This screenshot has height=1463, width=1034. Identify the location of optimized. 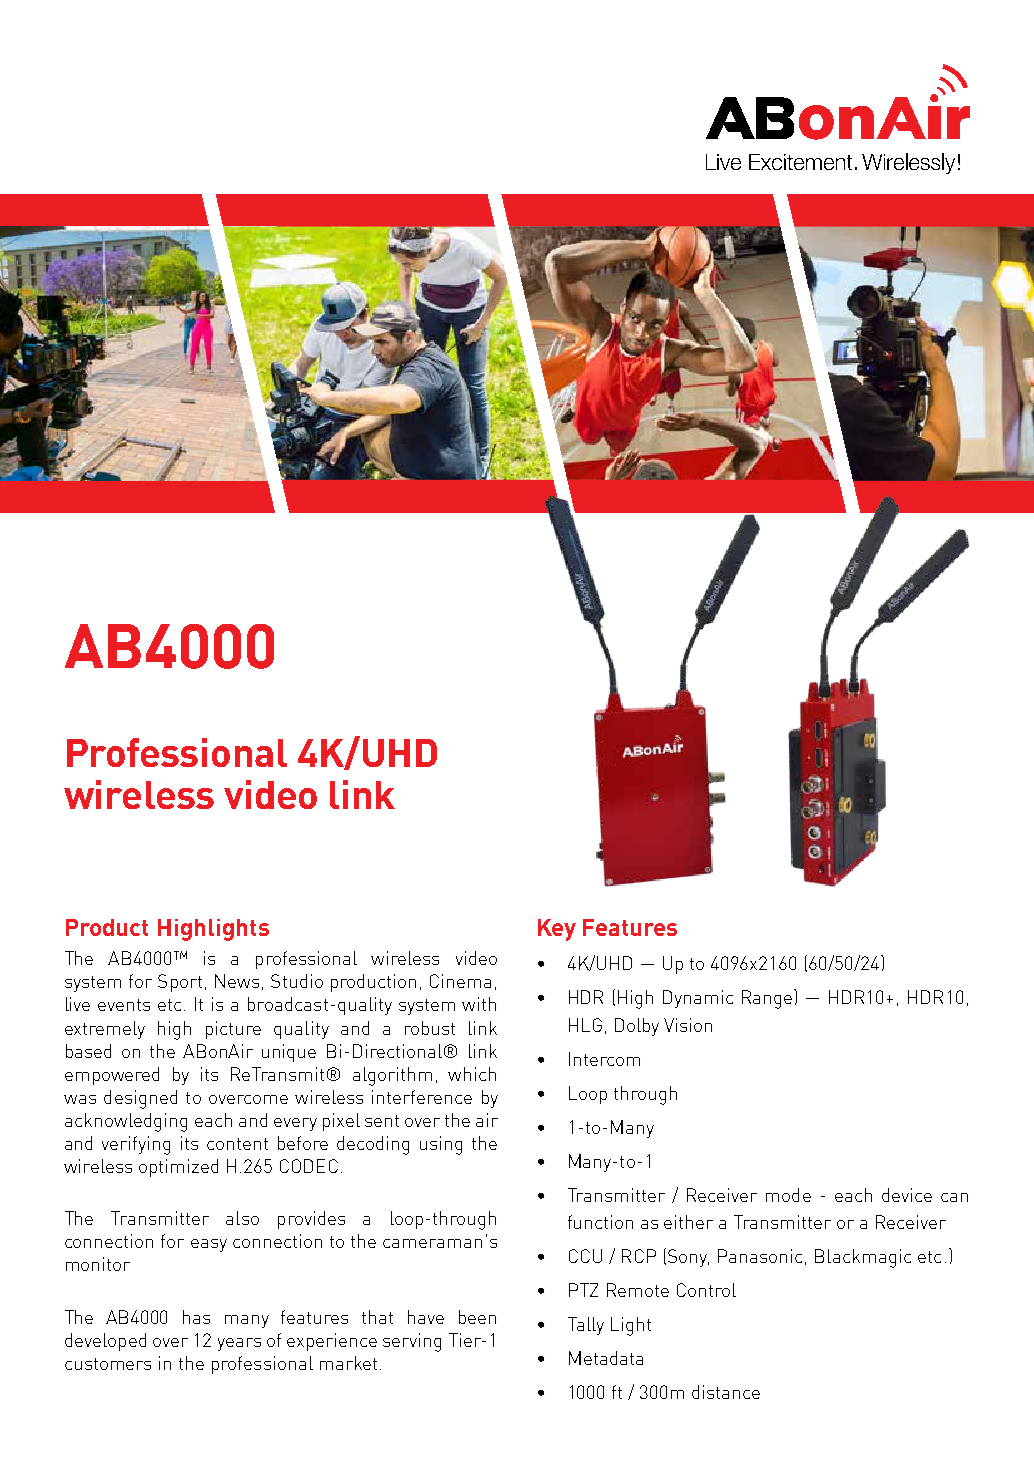
(178, 1168).
